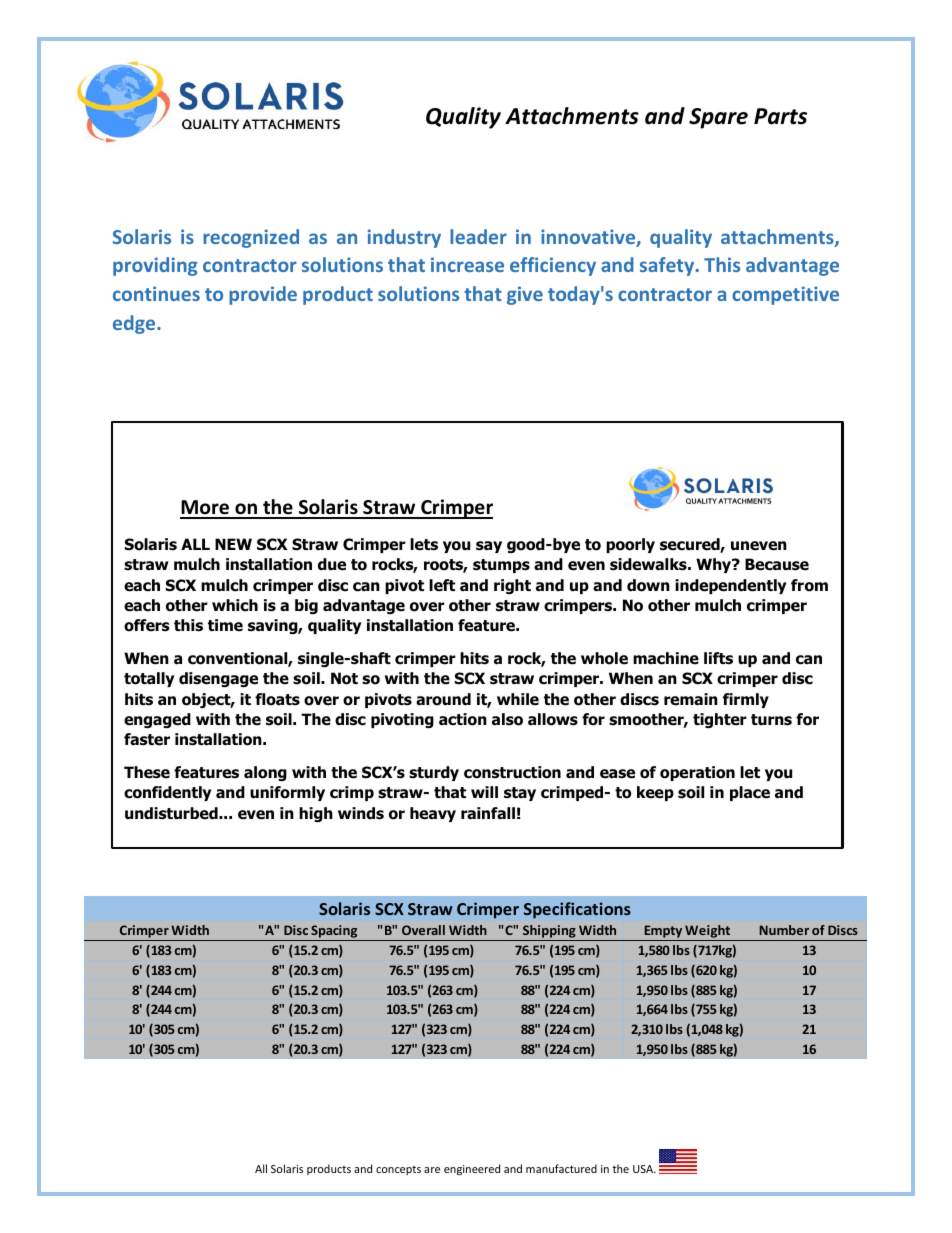  I want to click on Spacing, so click(334, 933).
